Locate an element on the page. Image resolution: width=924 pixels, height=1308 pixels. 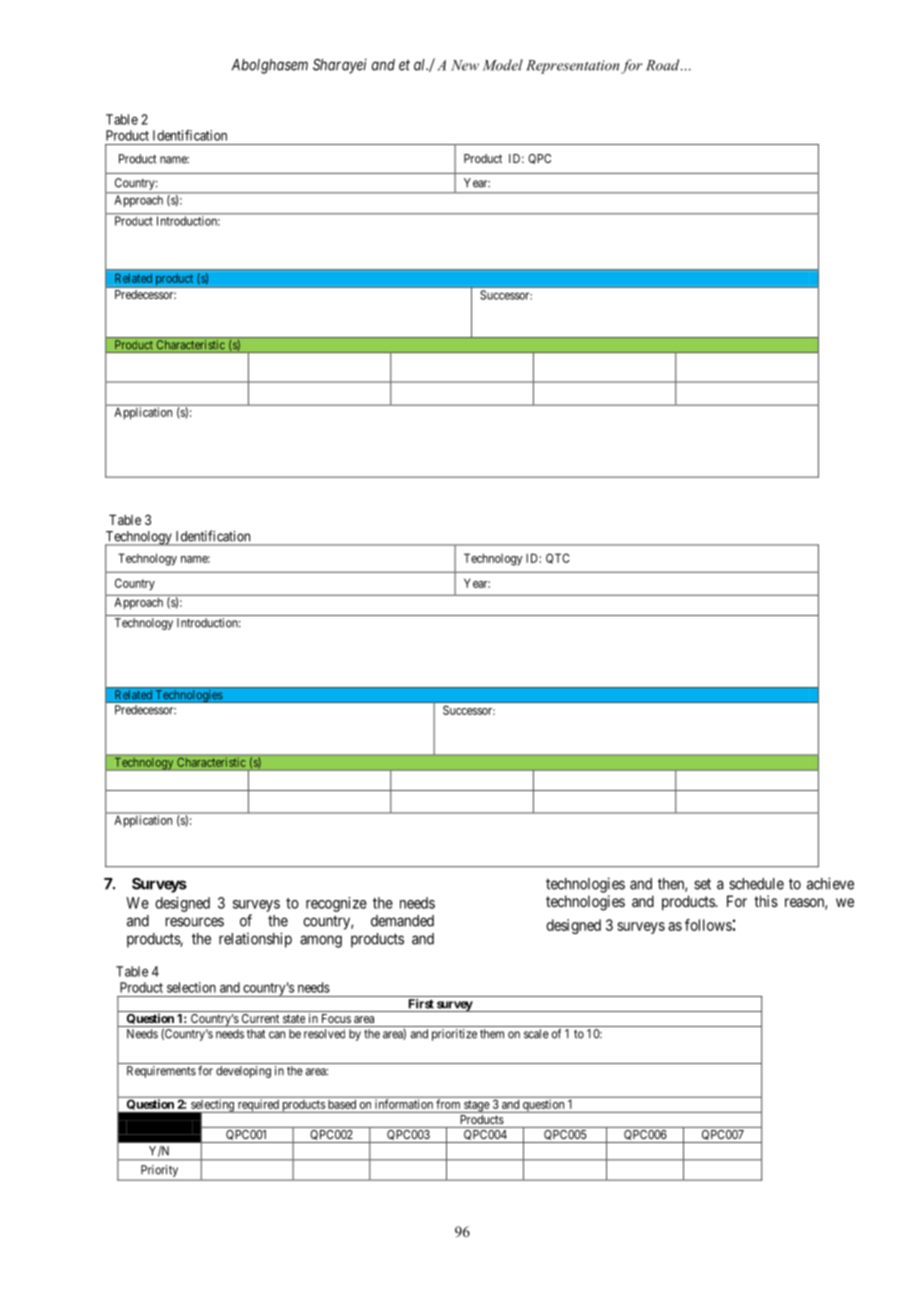
demanded is located at coordinates (402, 921).
